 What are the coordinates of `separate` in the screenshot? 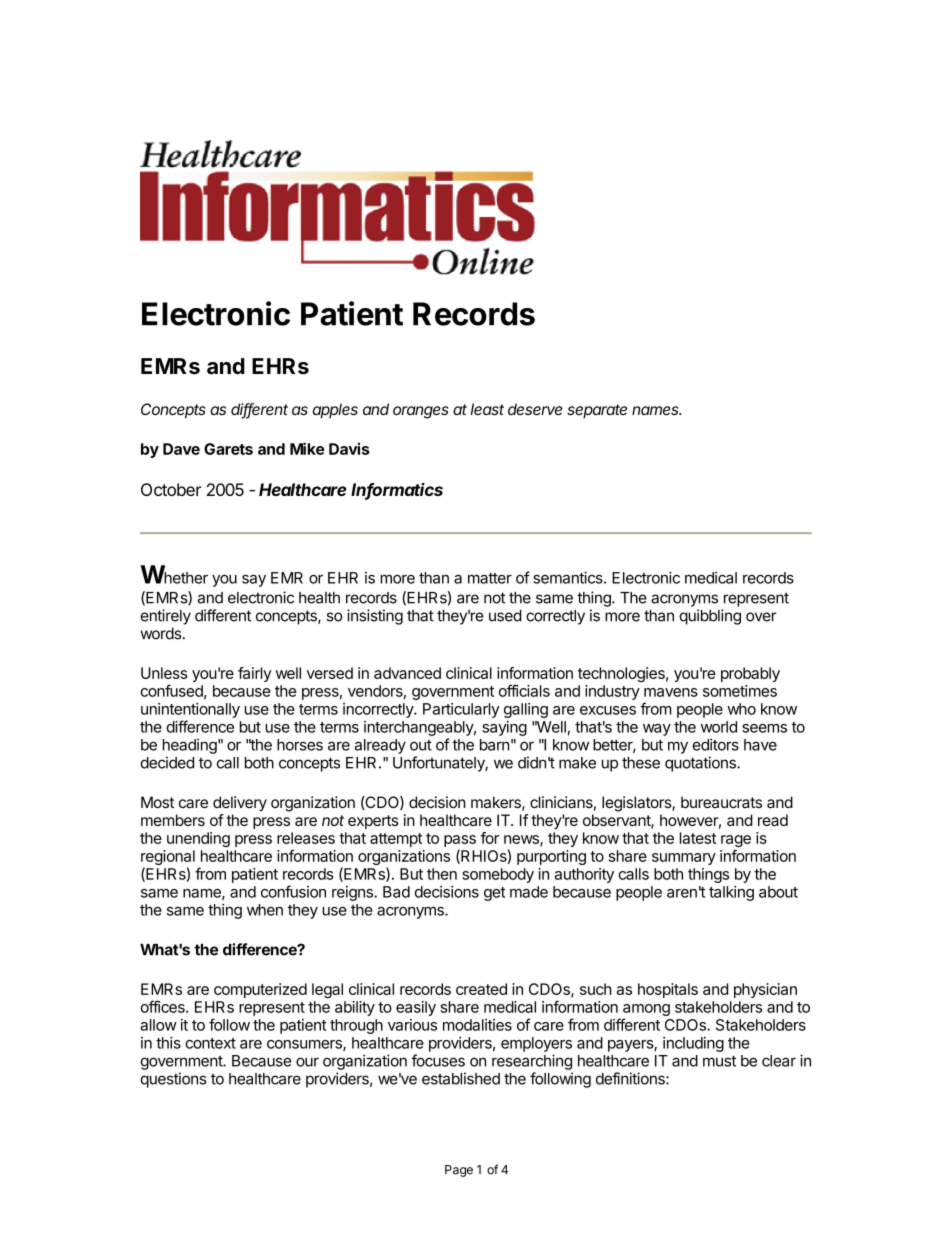 It's located at (597, 411).
